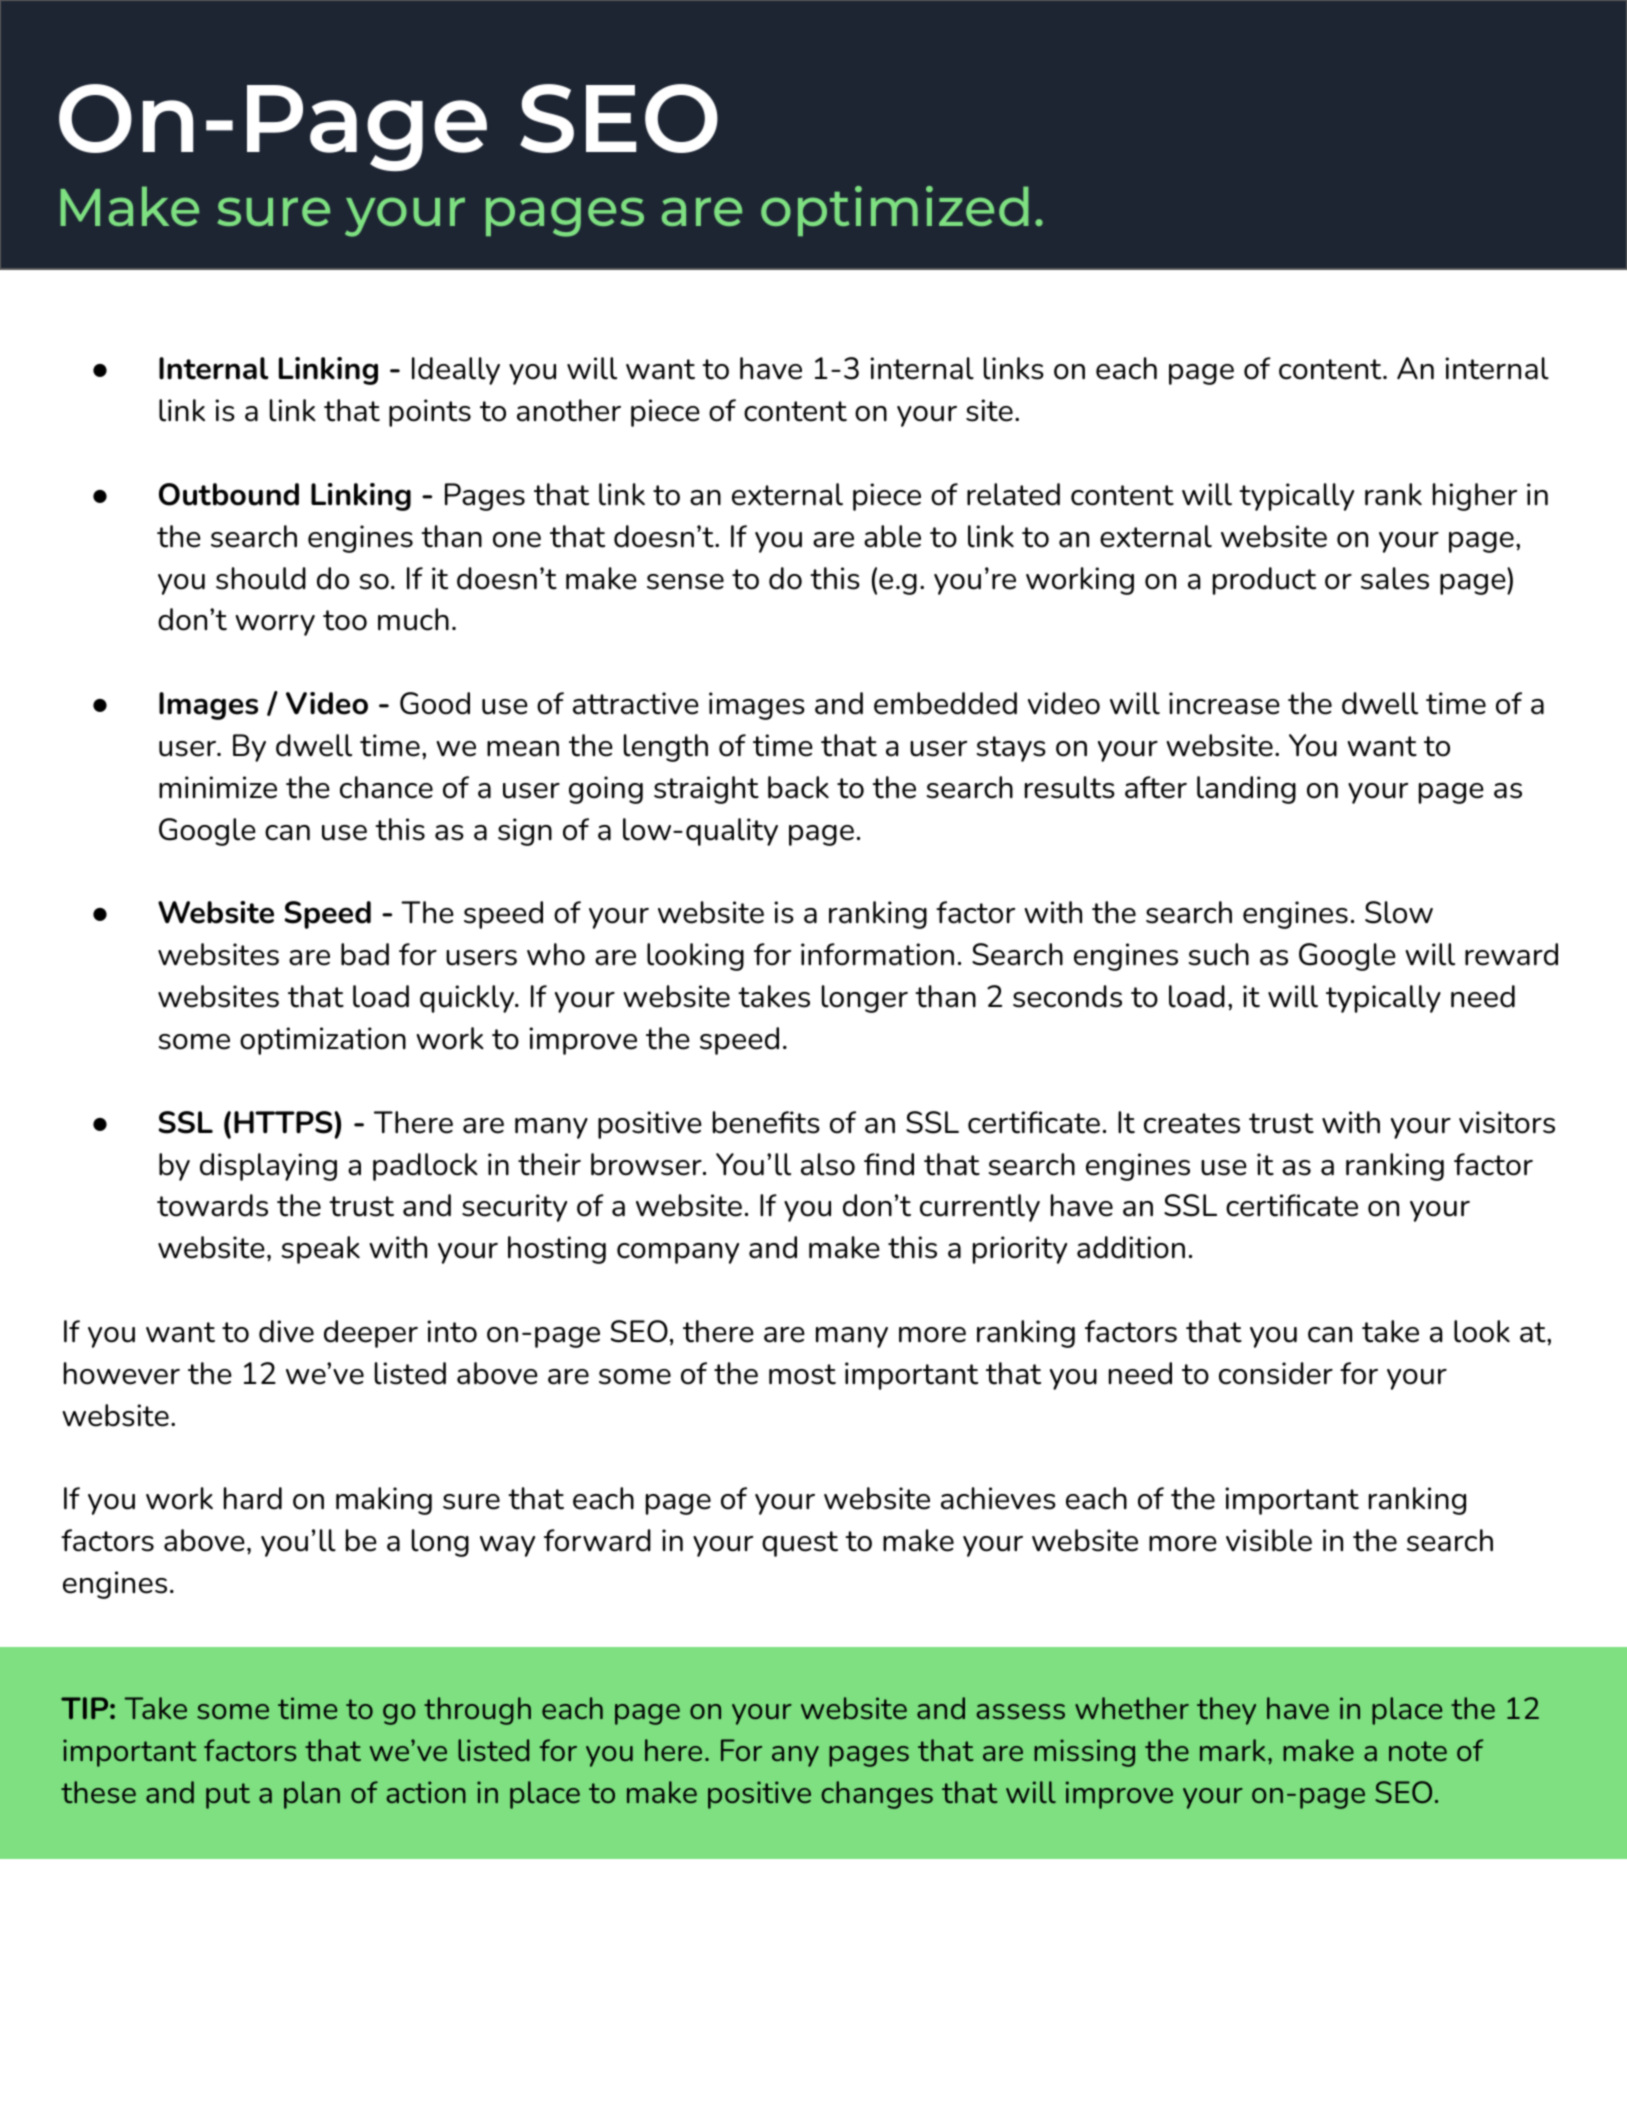  What do you see at coordinates (895, 211) in the page?
I see `optimized` at bounding box center [895, 211].
